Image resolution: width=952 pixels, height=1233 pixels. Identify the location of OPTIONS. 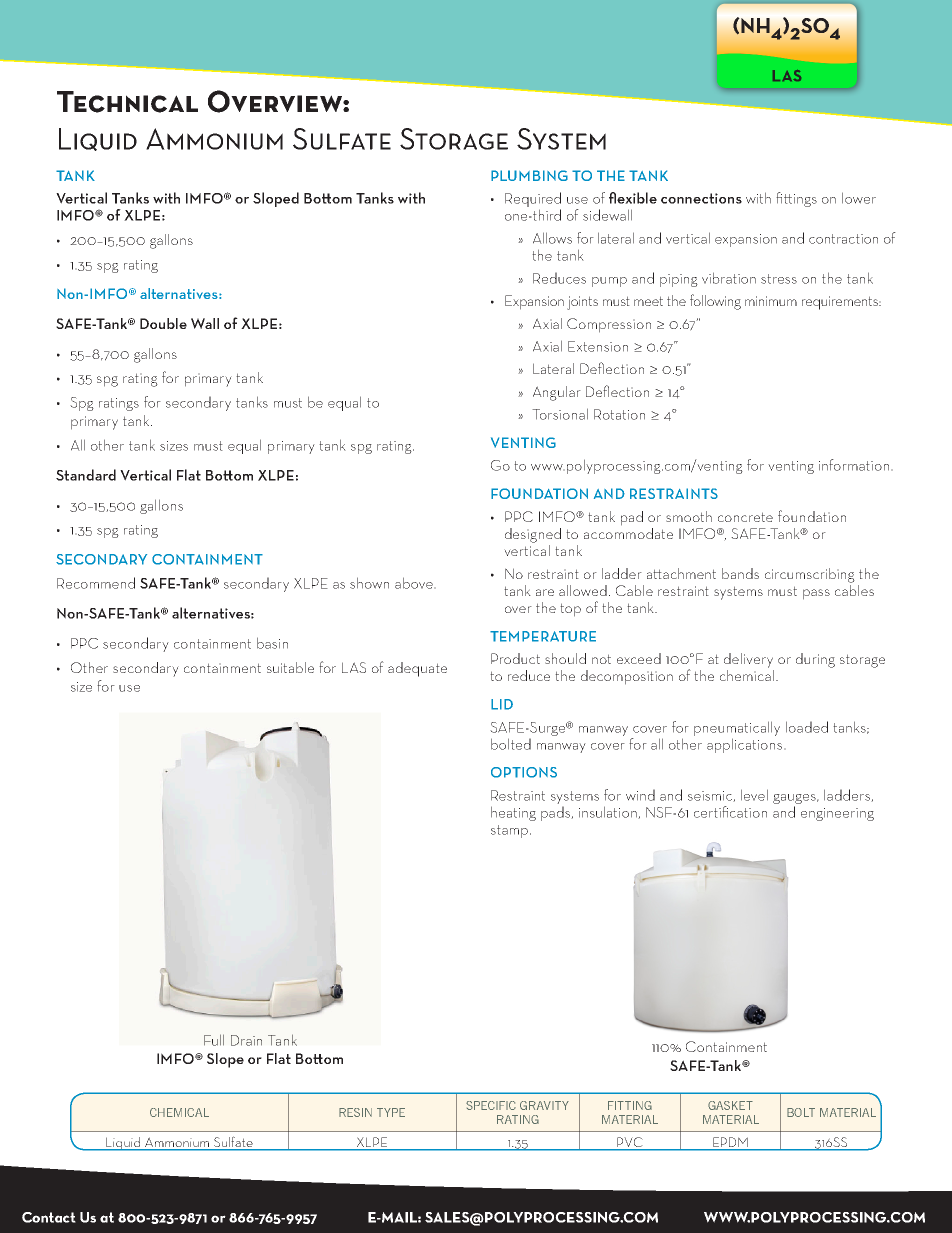
(524, 772).
